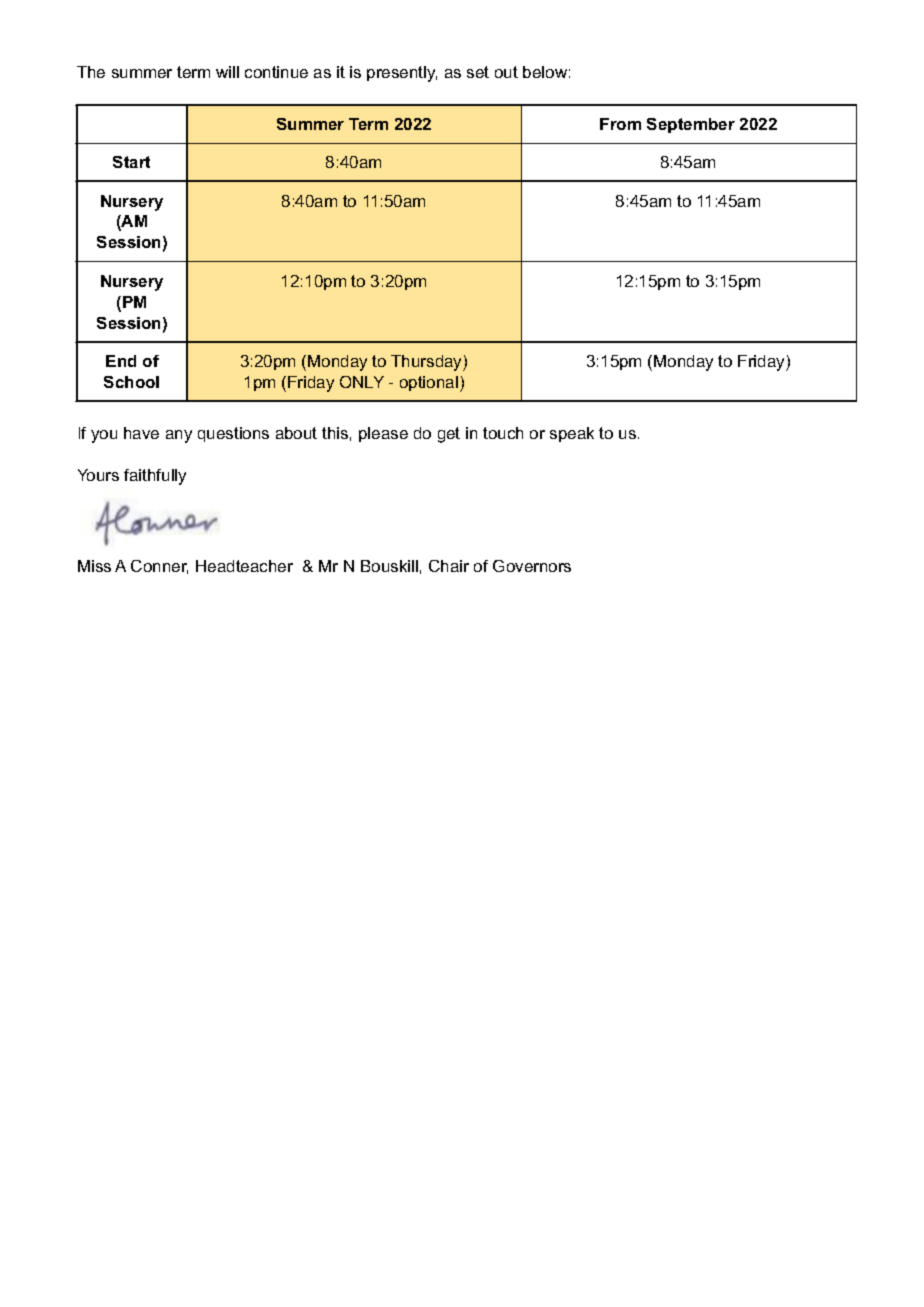 Image resolution: width=924 pixels, height=1307 pixels. What do you see at coordinates (620, 124) in the screenshot?
I see `From` at bounding box center [620, 124].
